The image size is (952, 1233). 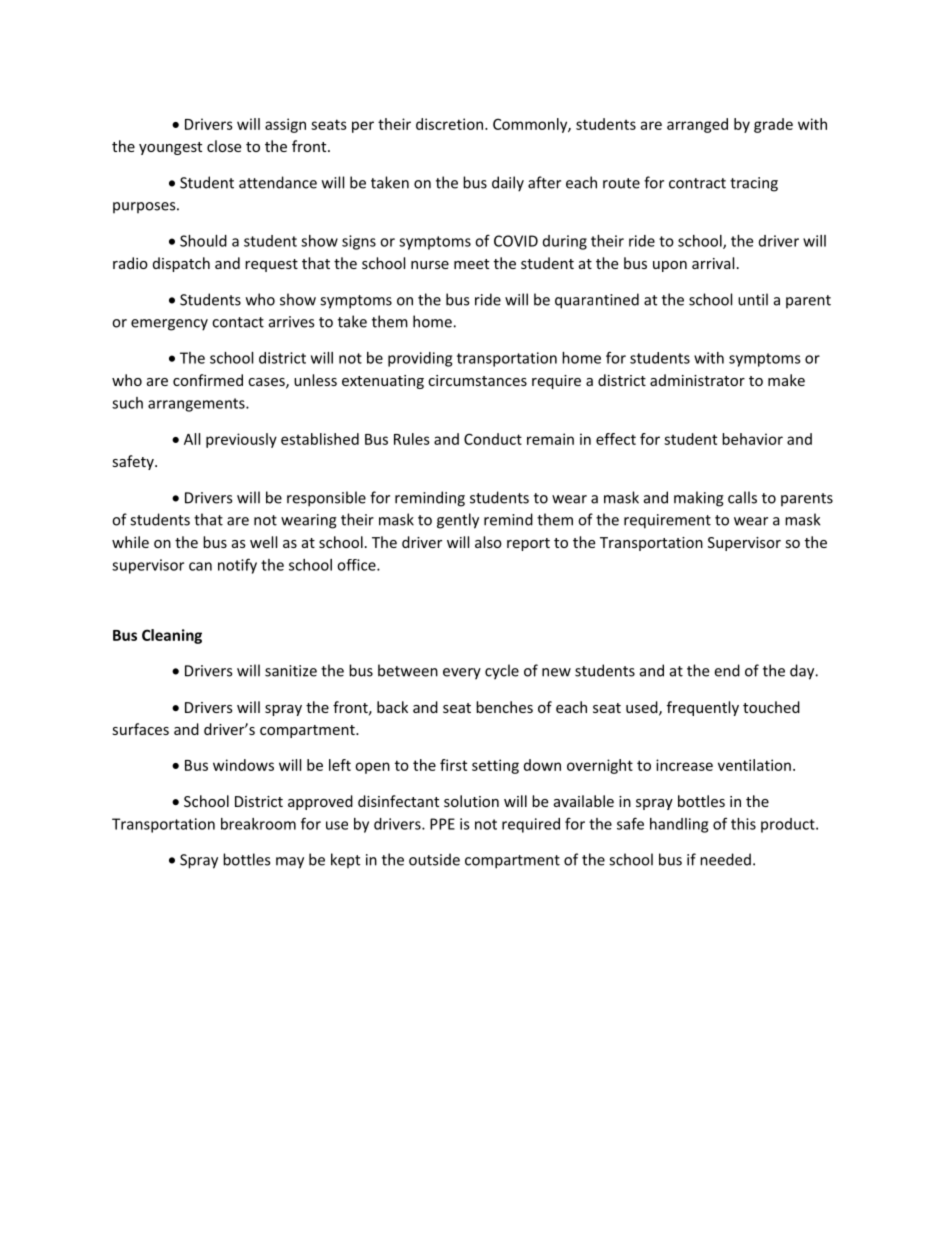 I want to click on gently, so click(x=458, y=521).
